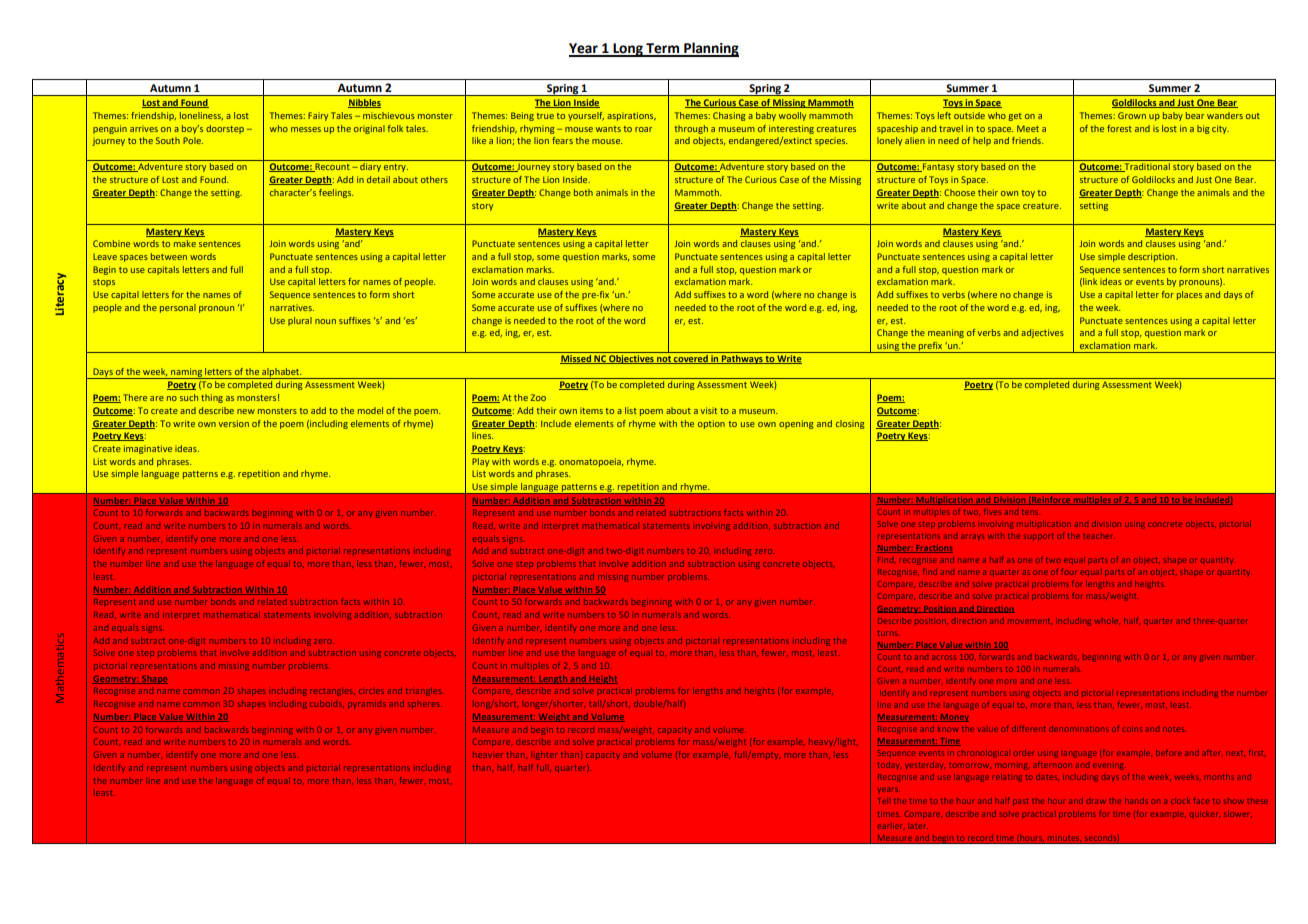 This document has height=924, width=1308. What do you see at coordinates (711, 424) in the document?
I see `option` at bounding box center [711, 424].
